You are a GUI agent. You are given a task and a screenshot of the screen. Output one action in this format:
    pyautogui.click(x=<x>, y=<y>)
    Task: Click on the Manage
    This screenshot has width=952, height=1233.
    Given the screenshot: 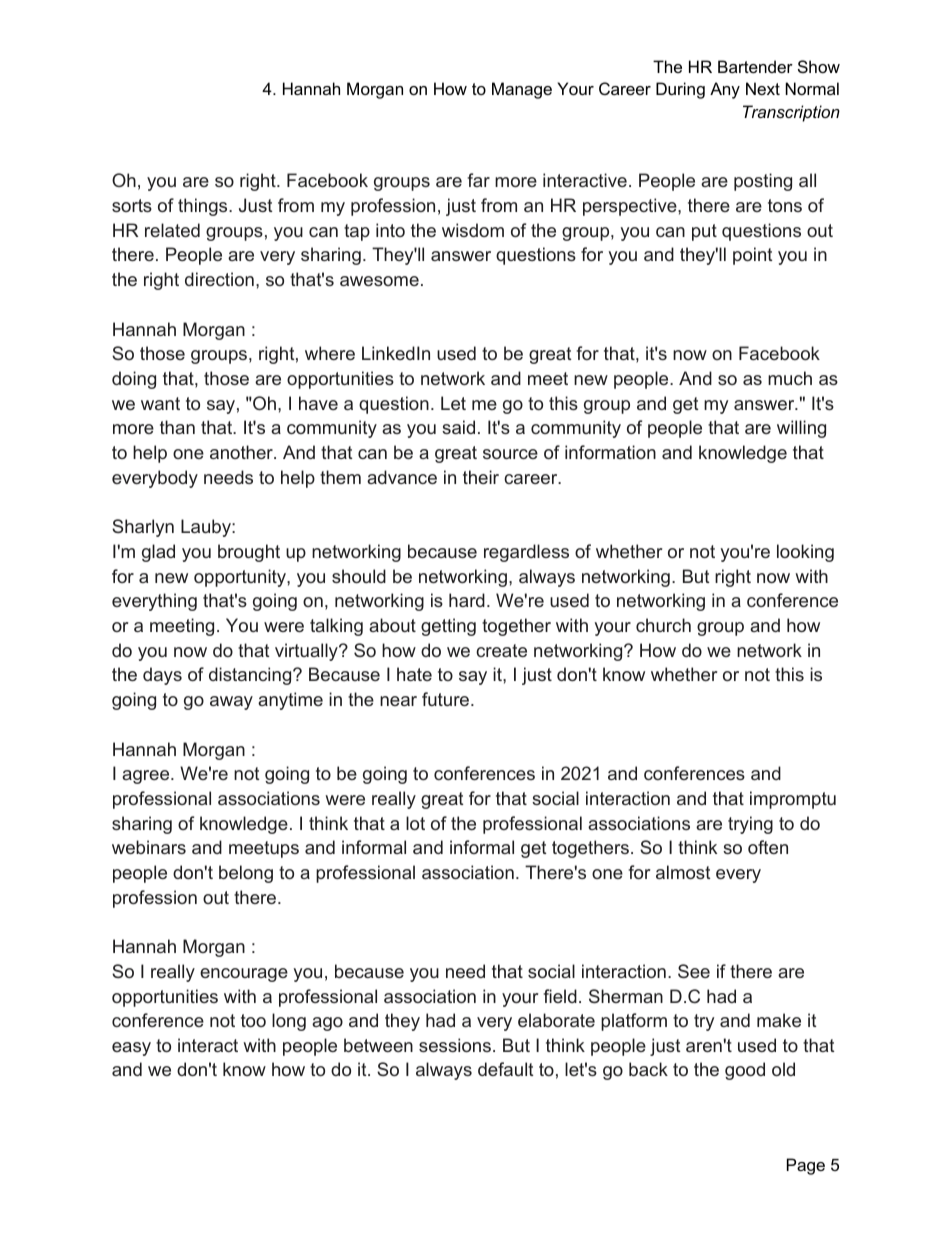 What is the action you would take?
    pyautogui.click(x=522, y=90)
